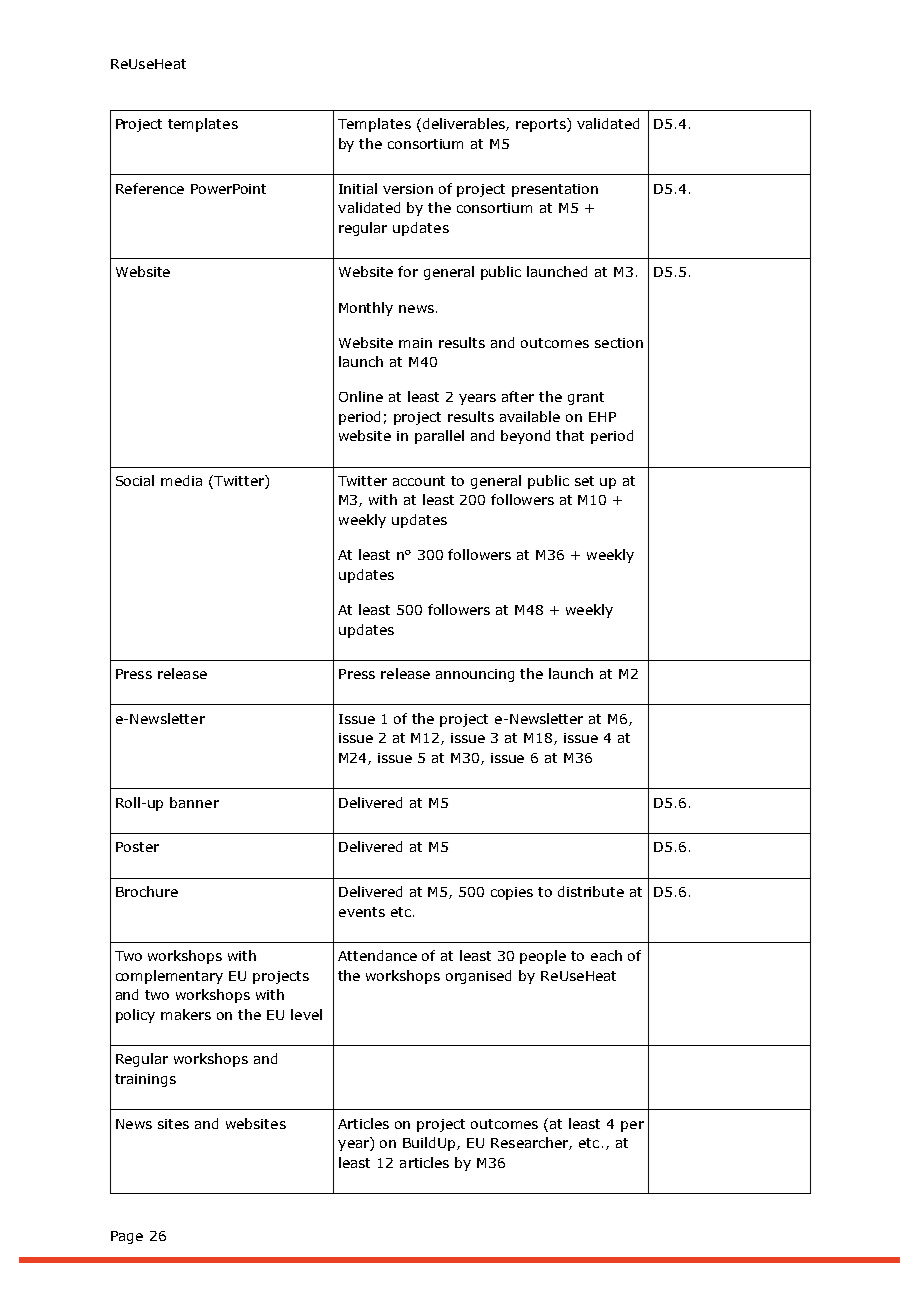 The height and width of the image is (1308, 924). What do you see at coordinates (169, 977) in the image?
I see `complementary` at bounding box center [169, 977].
